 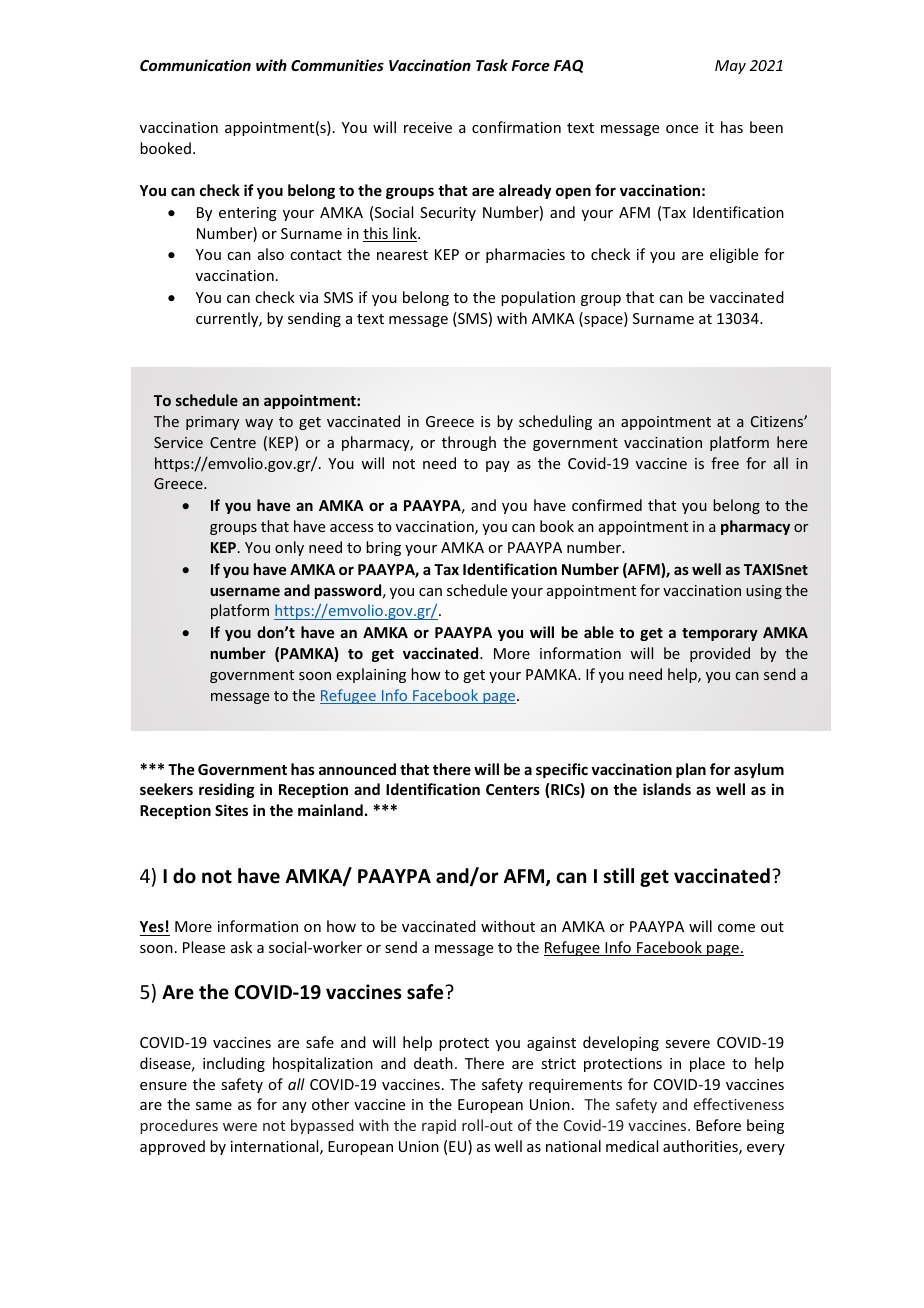 I want to click on bring, so click(x=383, y=548).
